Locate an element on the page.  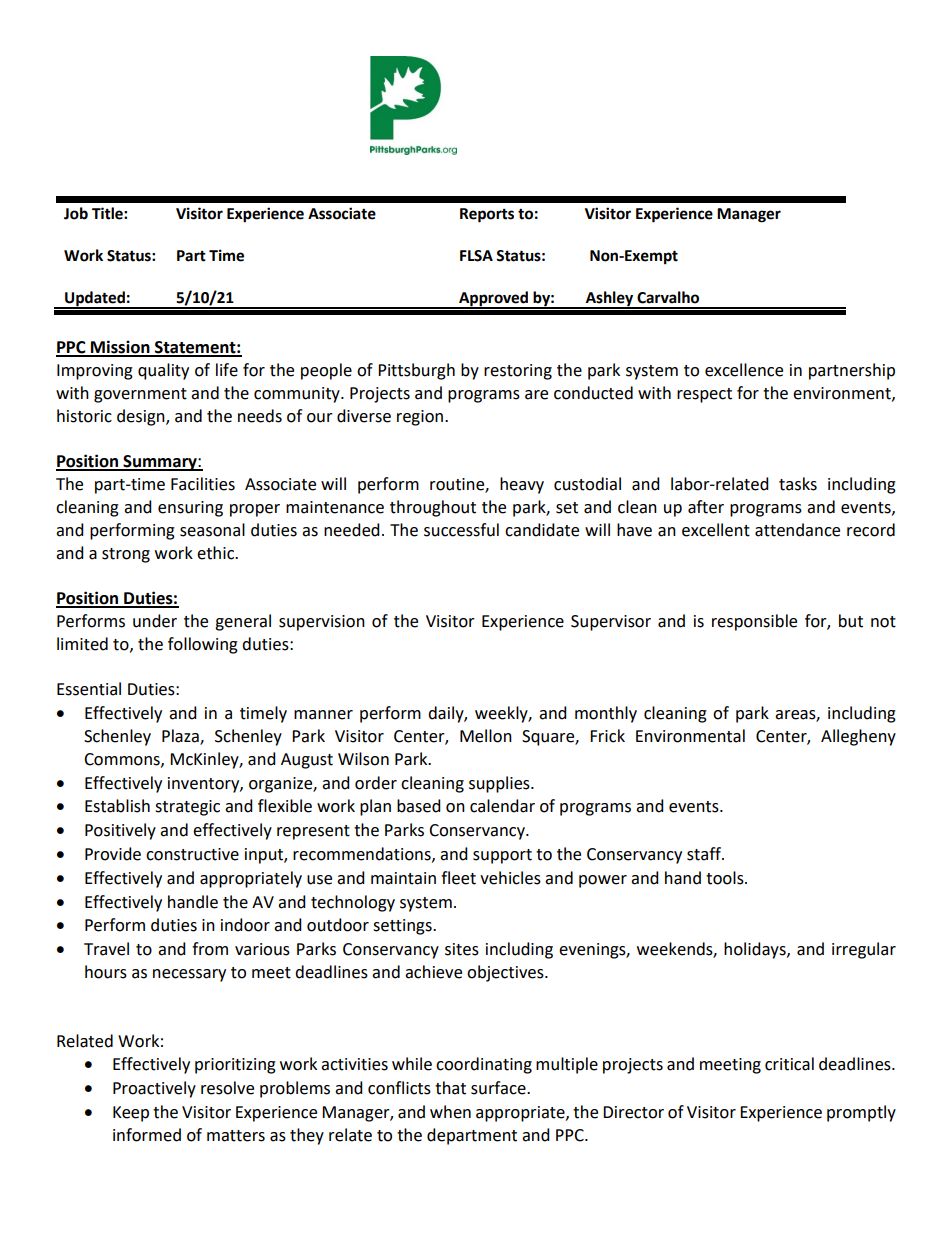
Mellon is located at coordinates (486, 736).
